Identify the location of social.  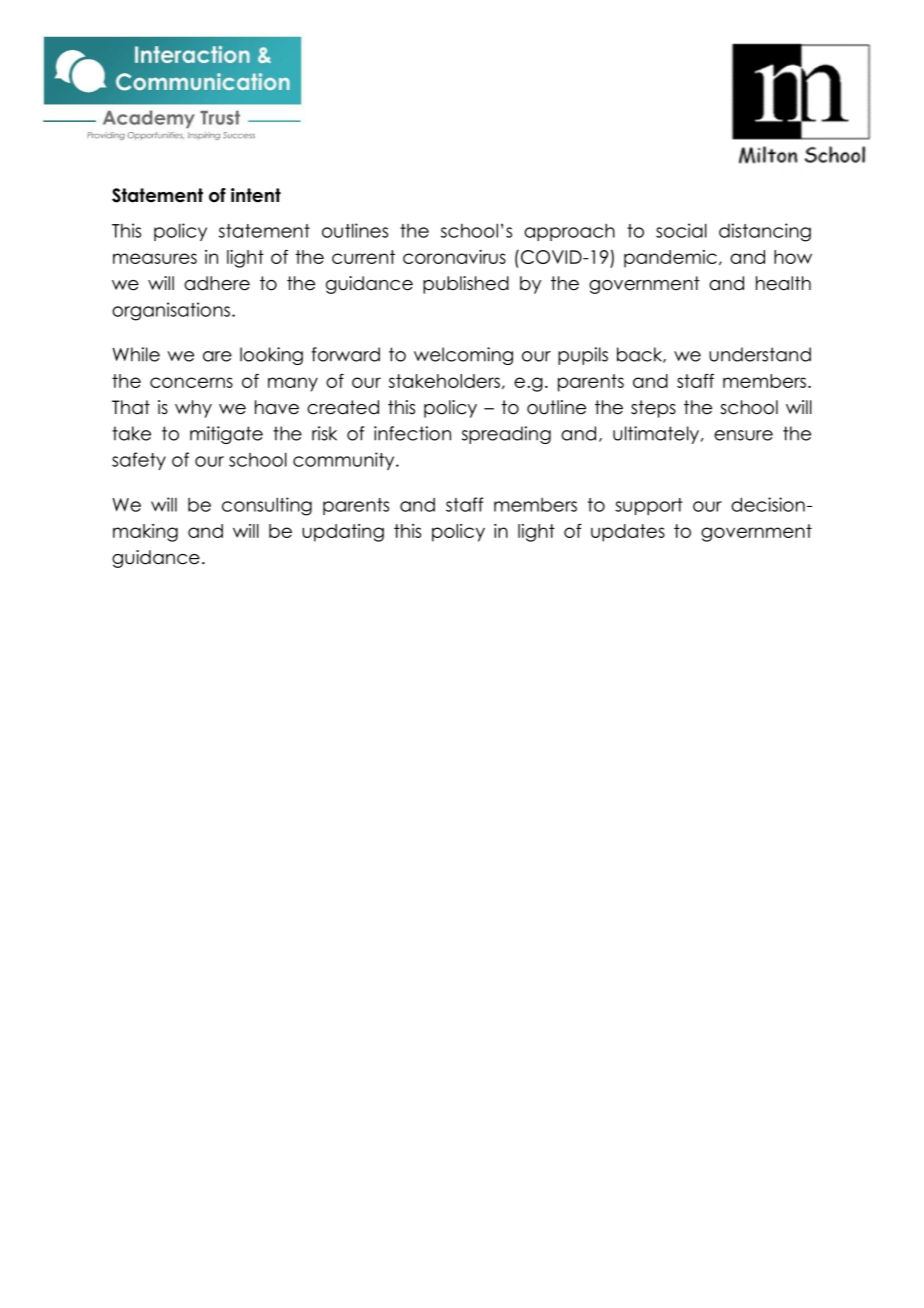
(681, 230).
